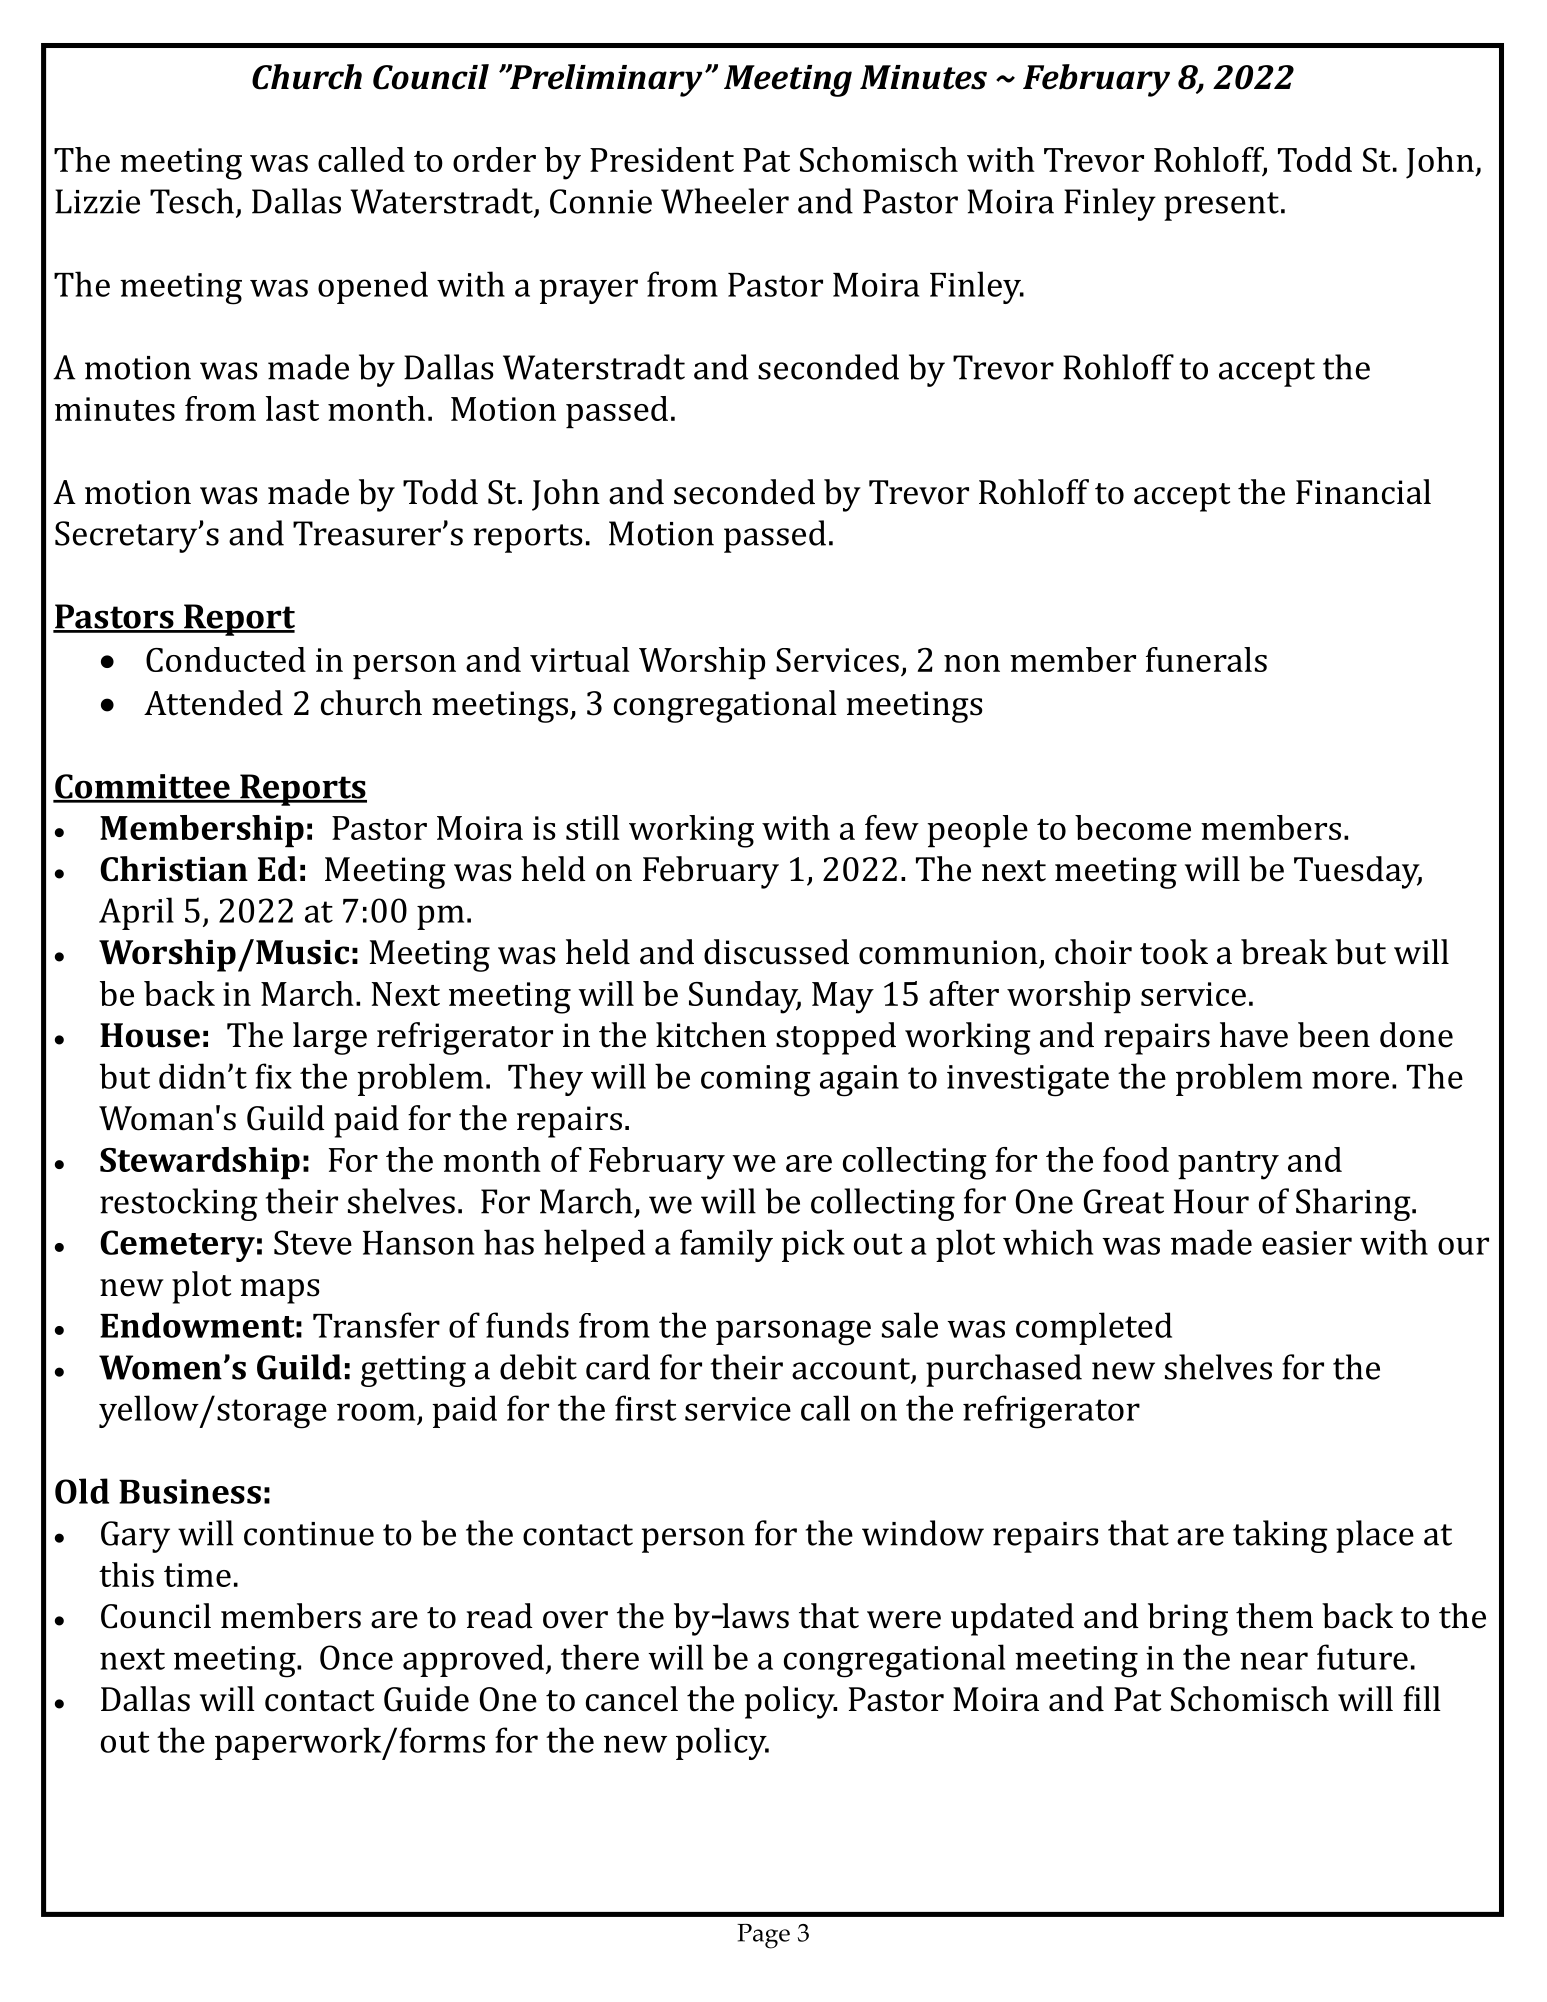 This page has height=2002, width=1547. Describe the element at coordinates (725, 201) in the page. I see `Wheeler` at that location.
